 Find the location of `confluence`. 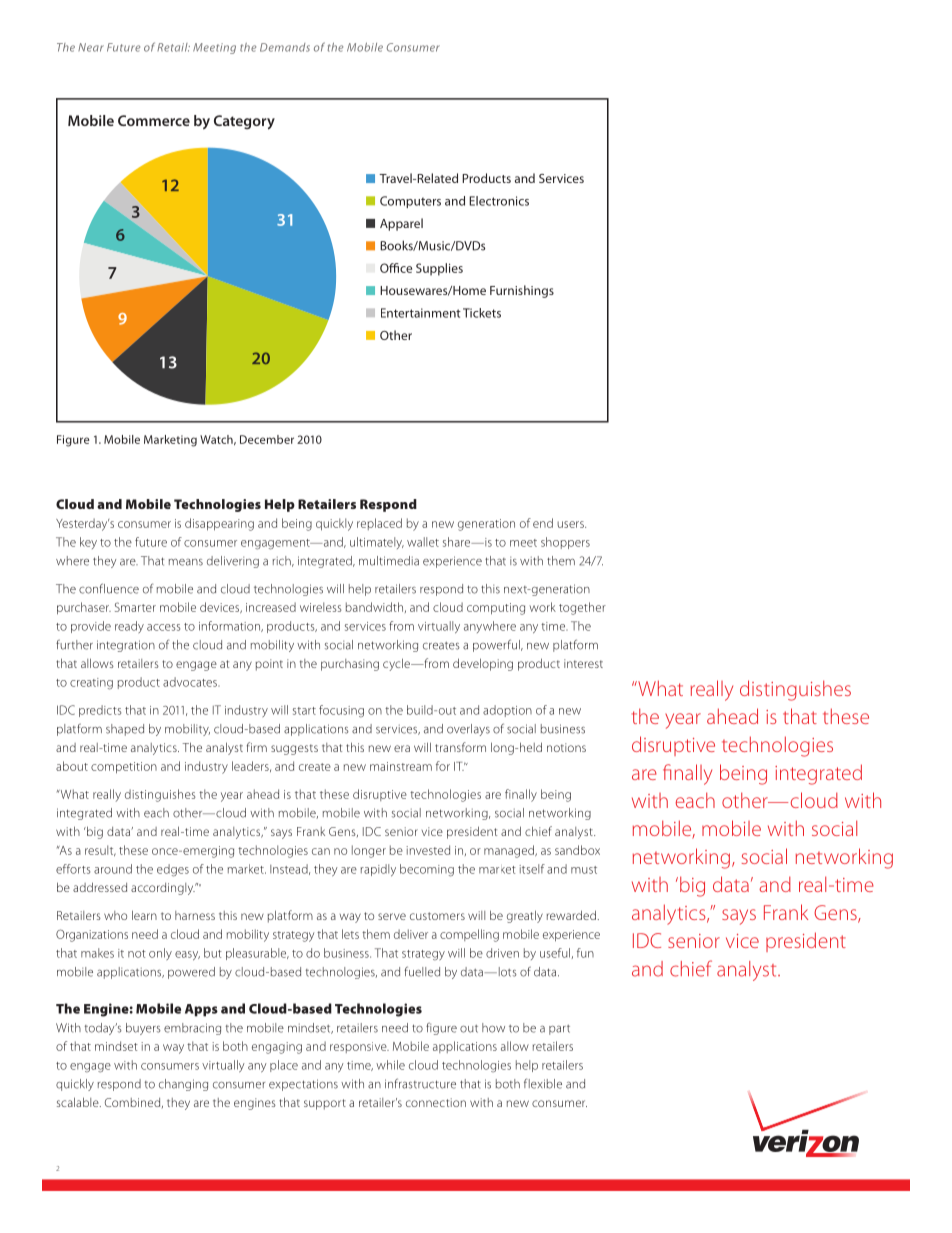

confluence is located at coordinates (109, 588).
